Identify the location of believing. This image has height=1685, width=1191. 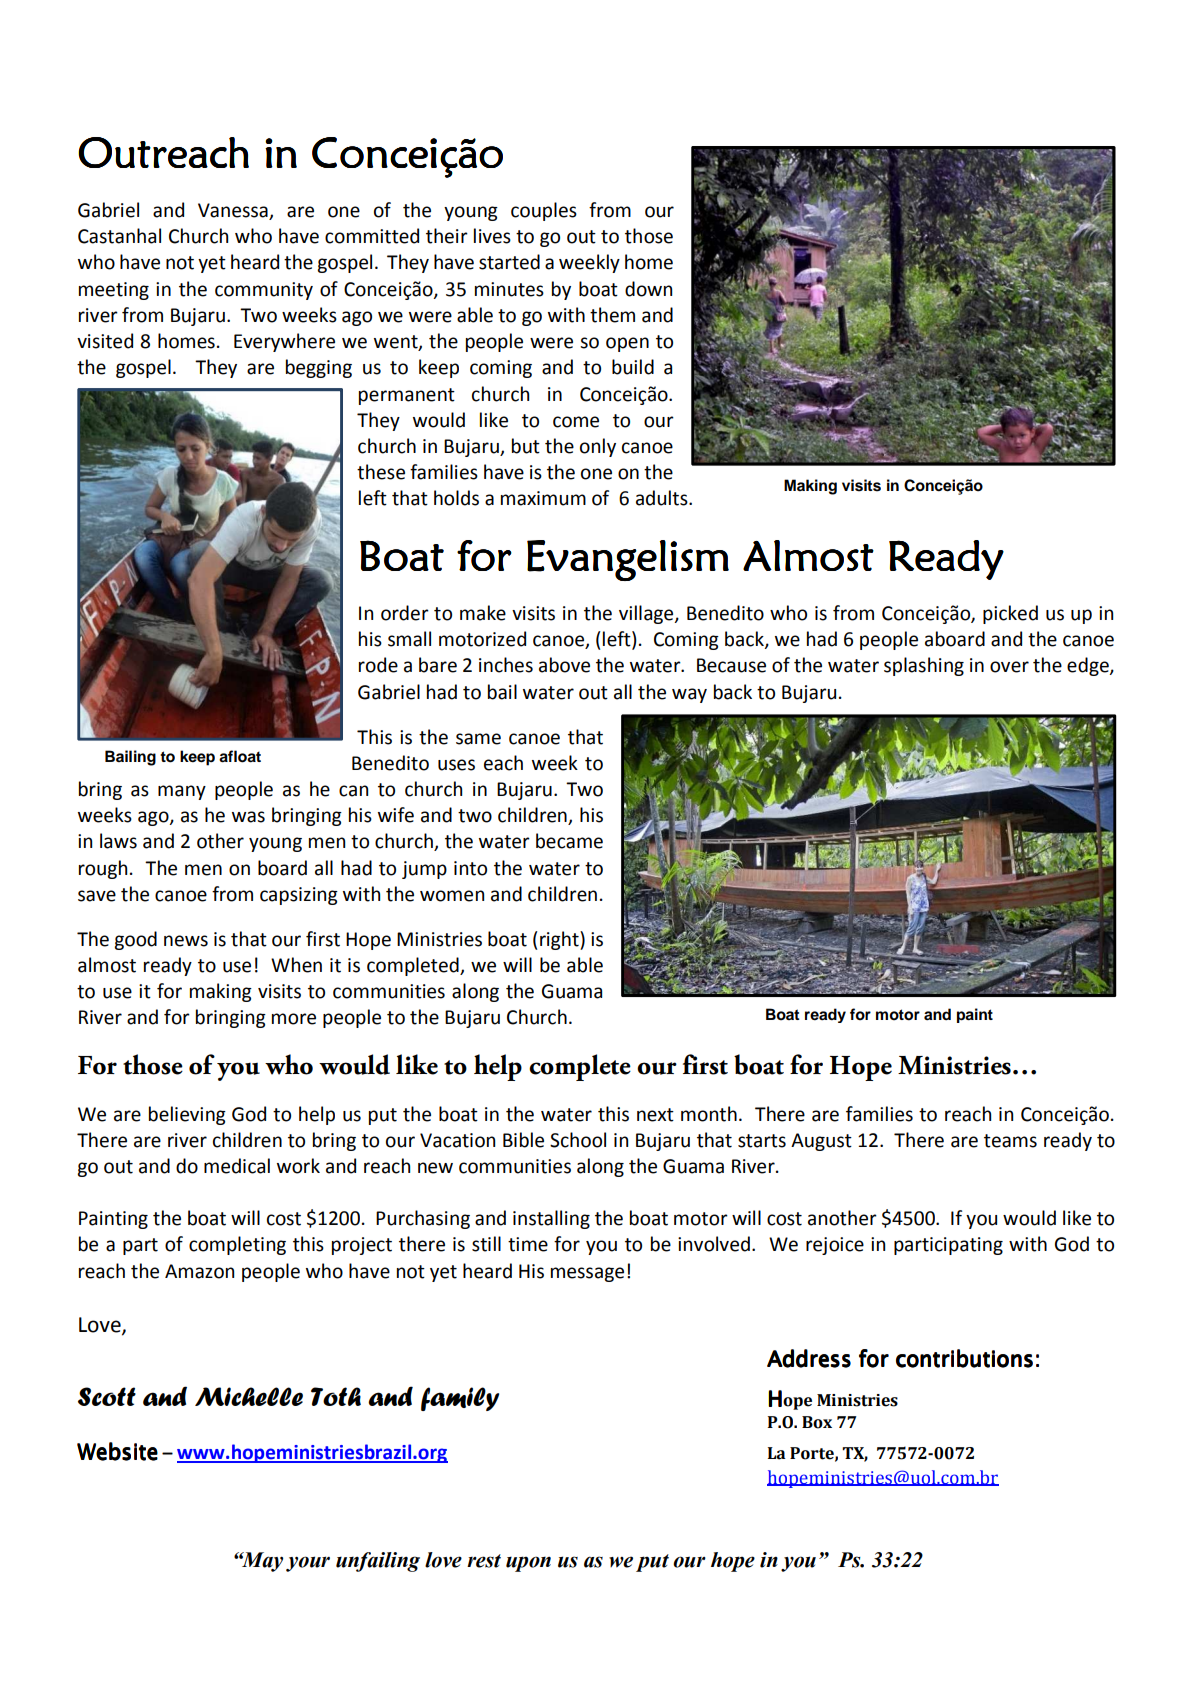
(187, 1115).
